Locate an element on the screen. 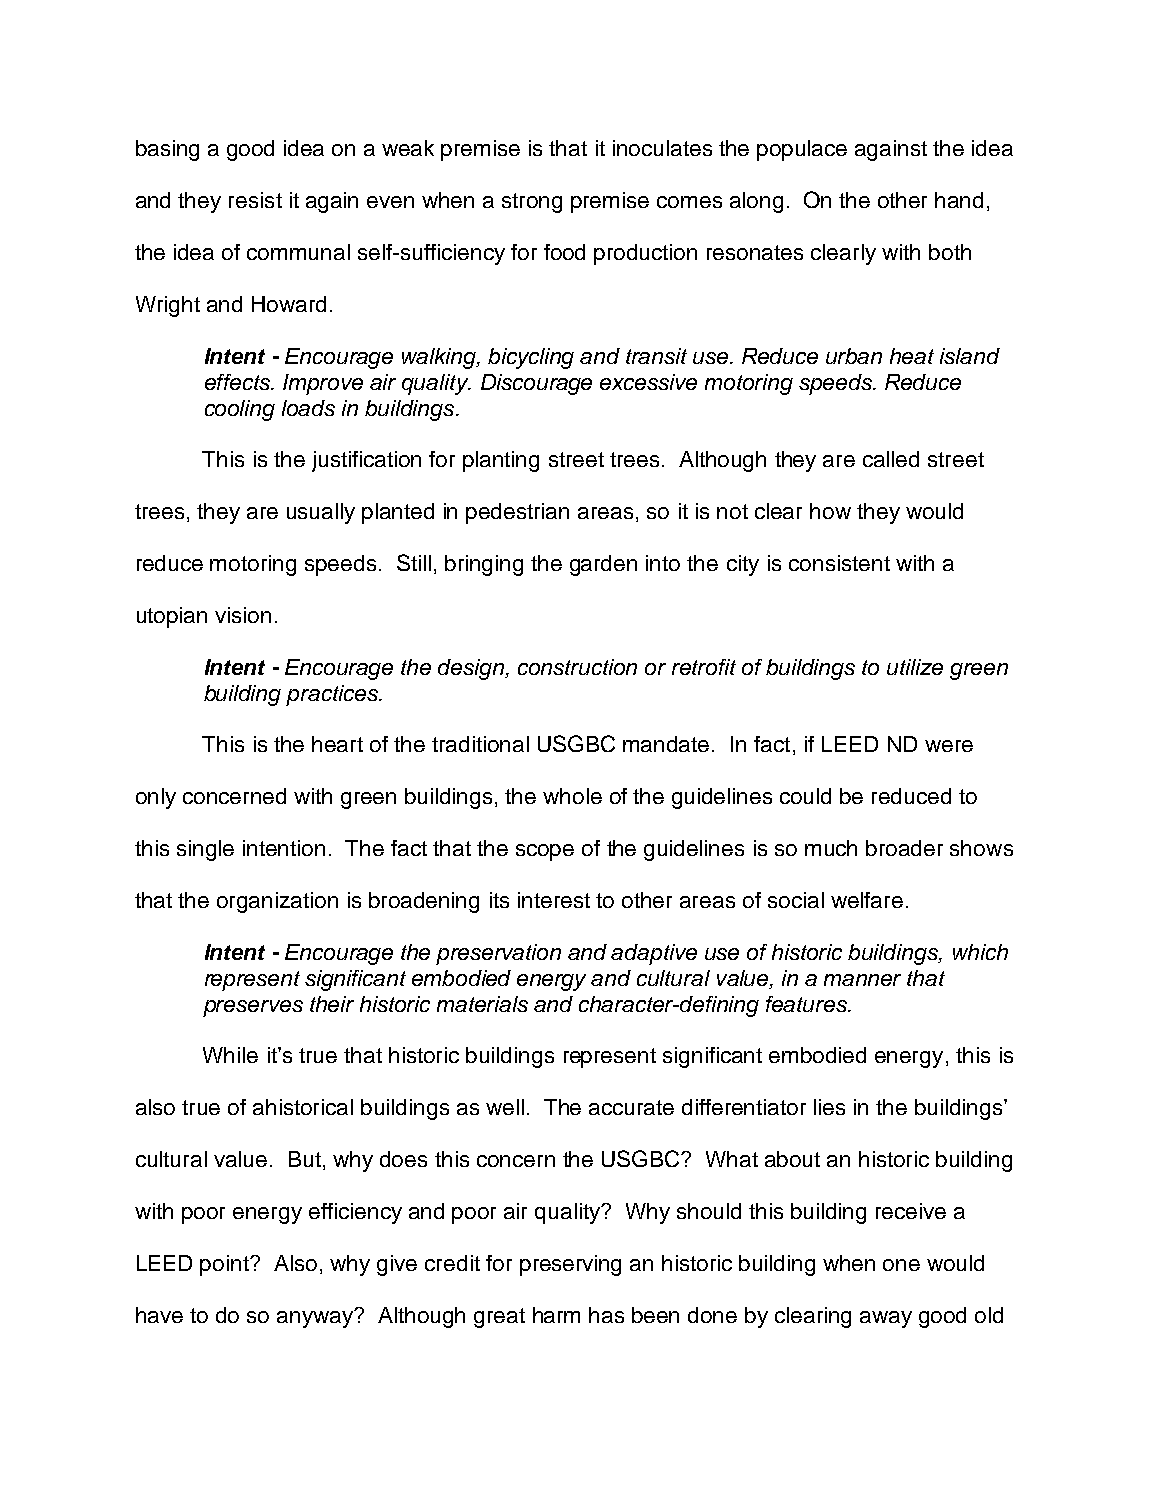  were is located at coordinates (949, 746).
